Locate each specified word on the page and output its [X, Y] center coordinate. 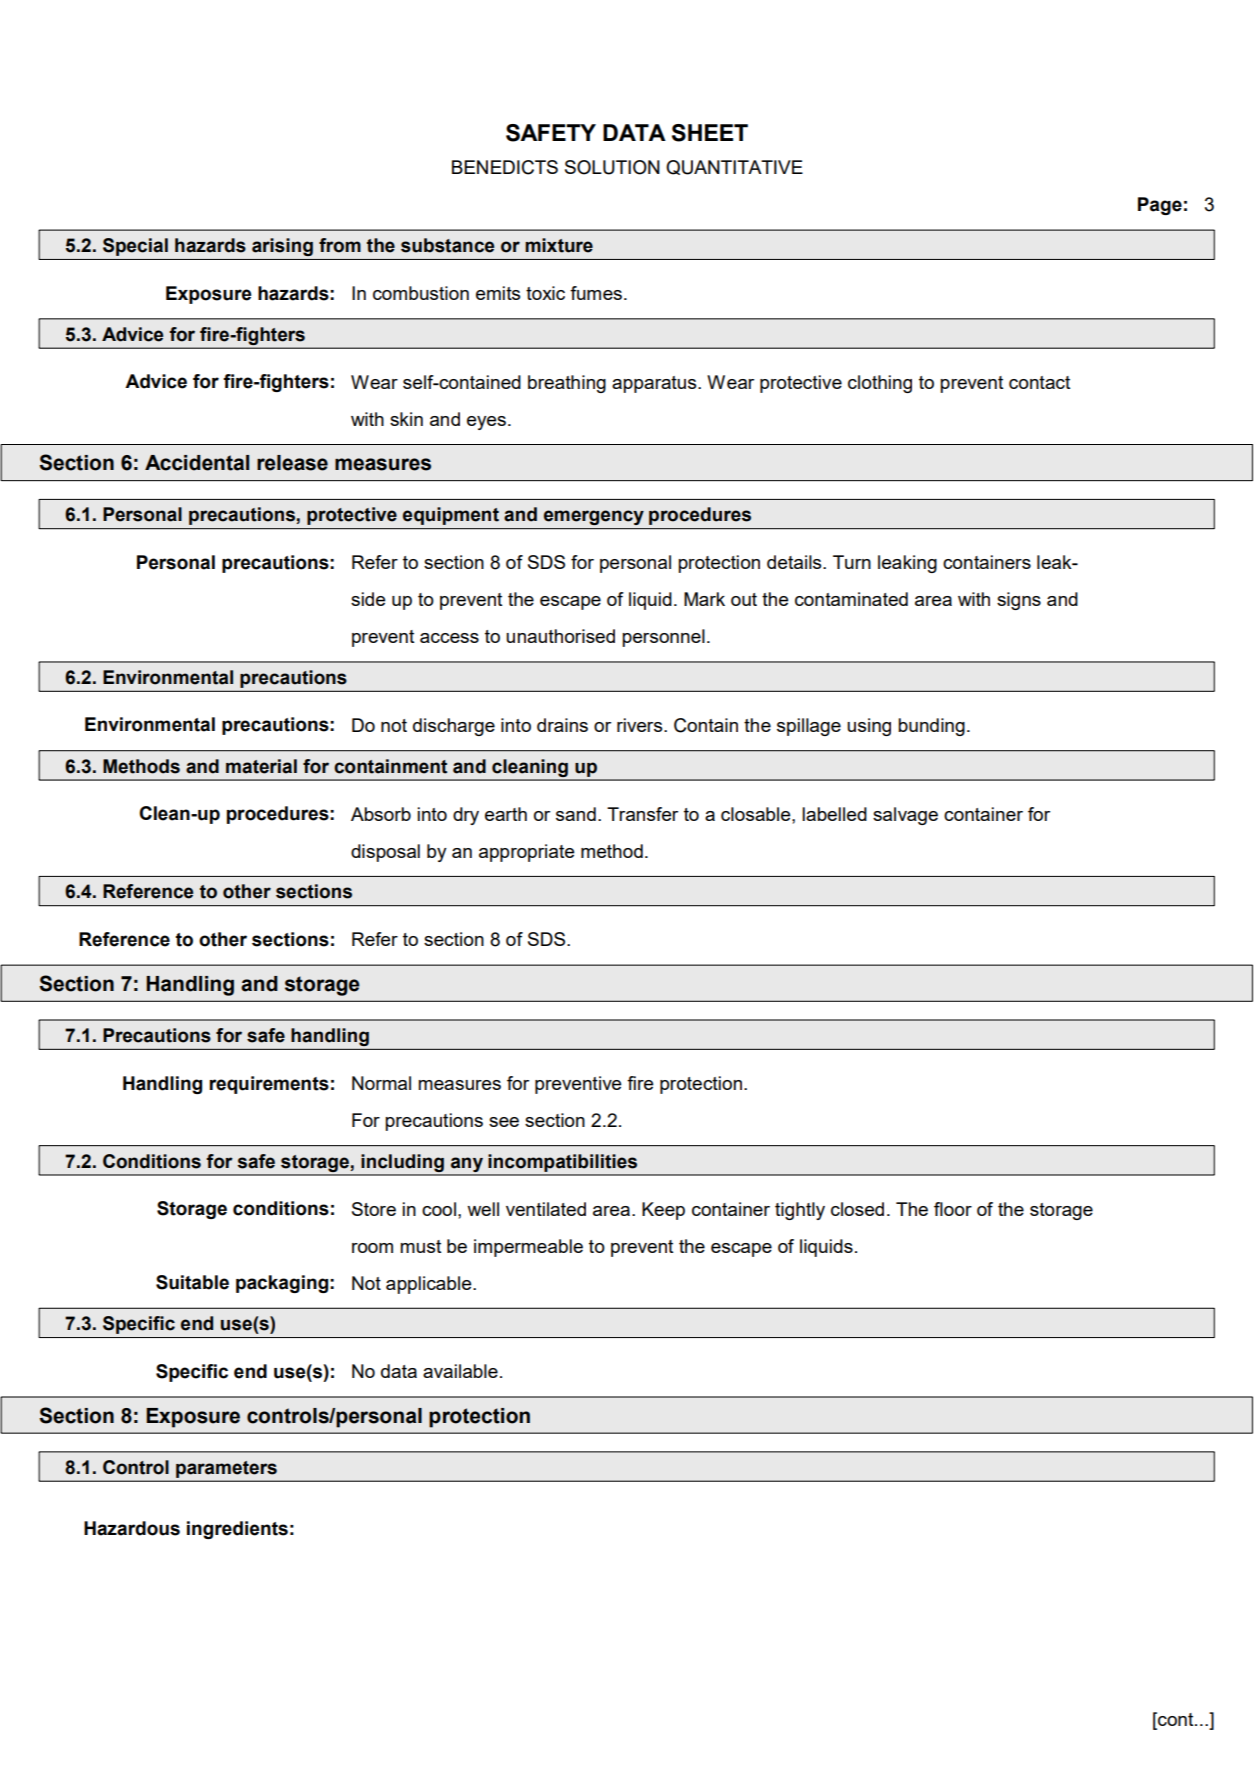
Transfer [642, 814]
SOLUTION [612, 167]
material [261, 766]
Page [1160, 206]
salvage [905, 816]
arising [282, 247]
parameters [226, 1469]
